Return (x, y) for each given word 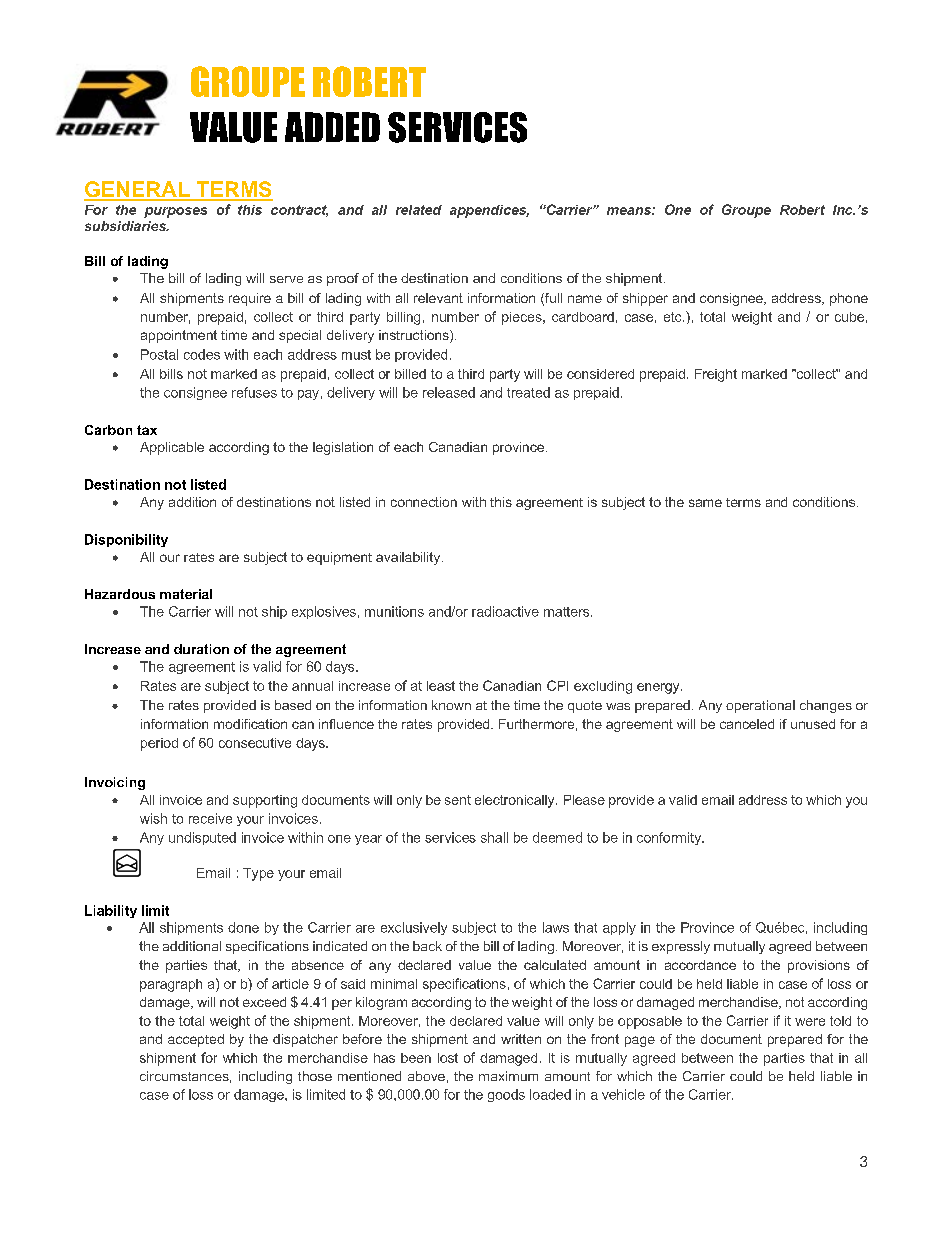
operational (760, 706)
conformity (670, 838)
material (186, 594)
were (810, 1022)
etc (674, 317)
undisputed (202, 838)
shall (494, 837)
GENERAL (138, 190)
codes (202, 354)
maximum (508, 1076)
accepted (196, 1040)
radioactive (505, 611)
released (449, 392)
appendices (489, 211)
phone (849, 299)
